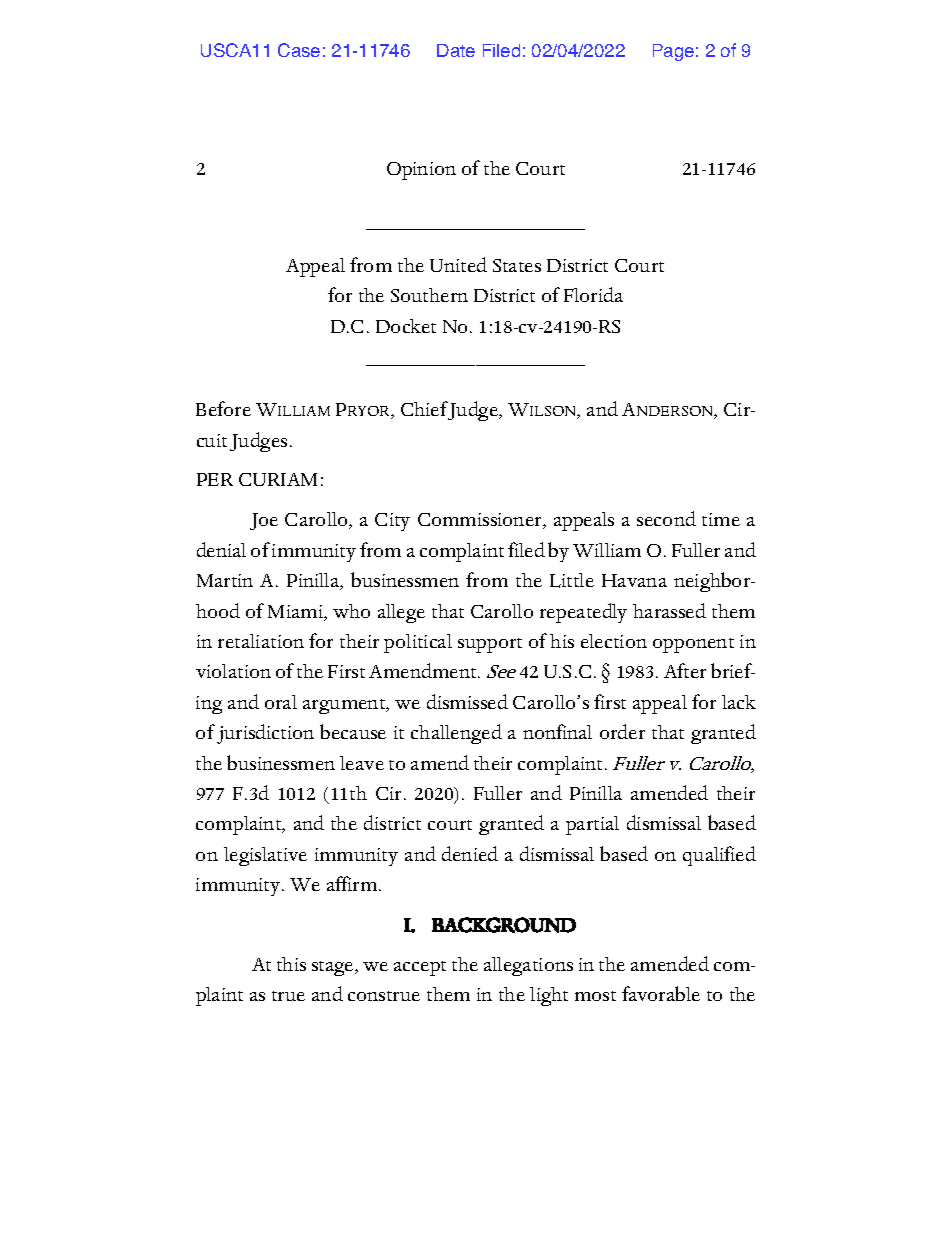 This document has height=1233, width=952. What do you see at coordinates (666, 518) in the document?
I see `second` at bounding box center [666, 518].
